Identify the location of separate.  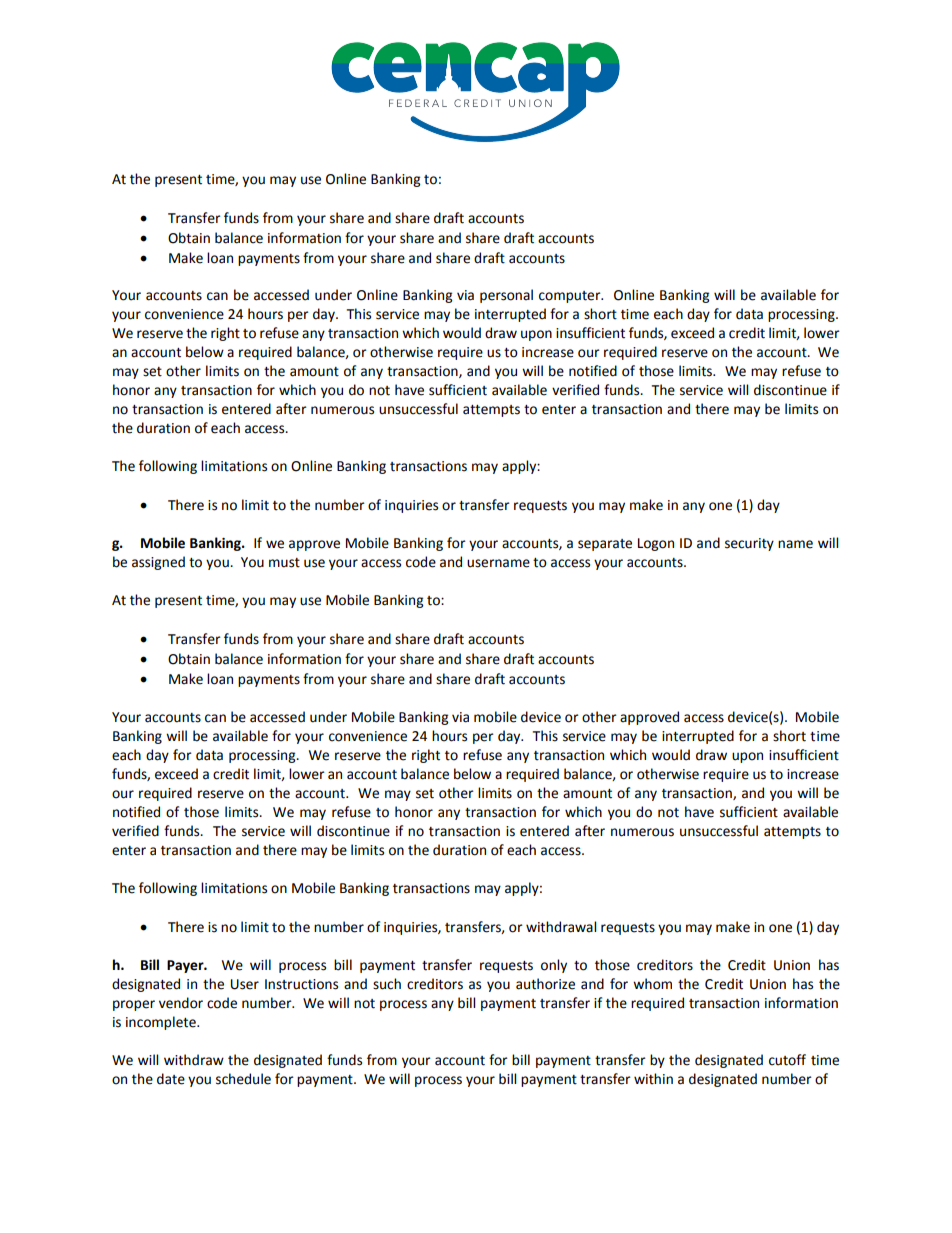
(605, 545).
